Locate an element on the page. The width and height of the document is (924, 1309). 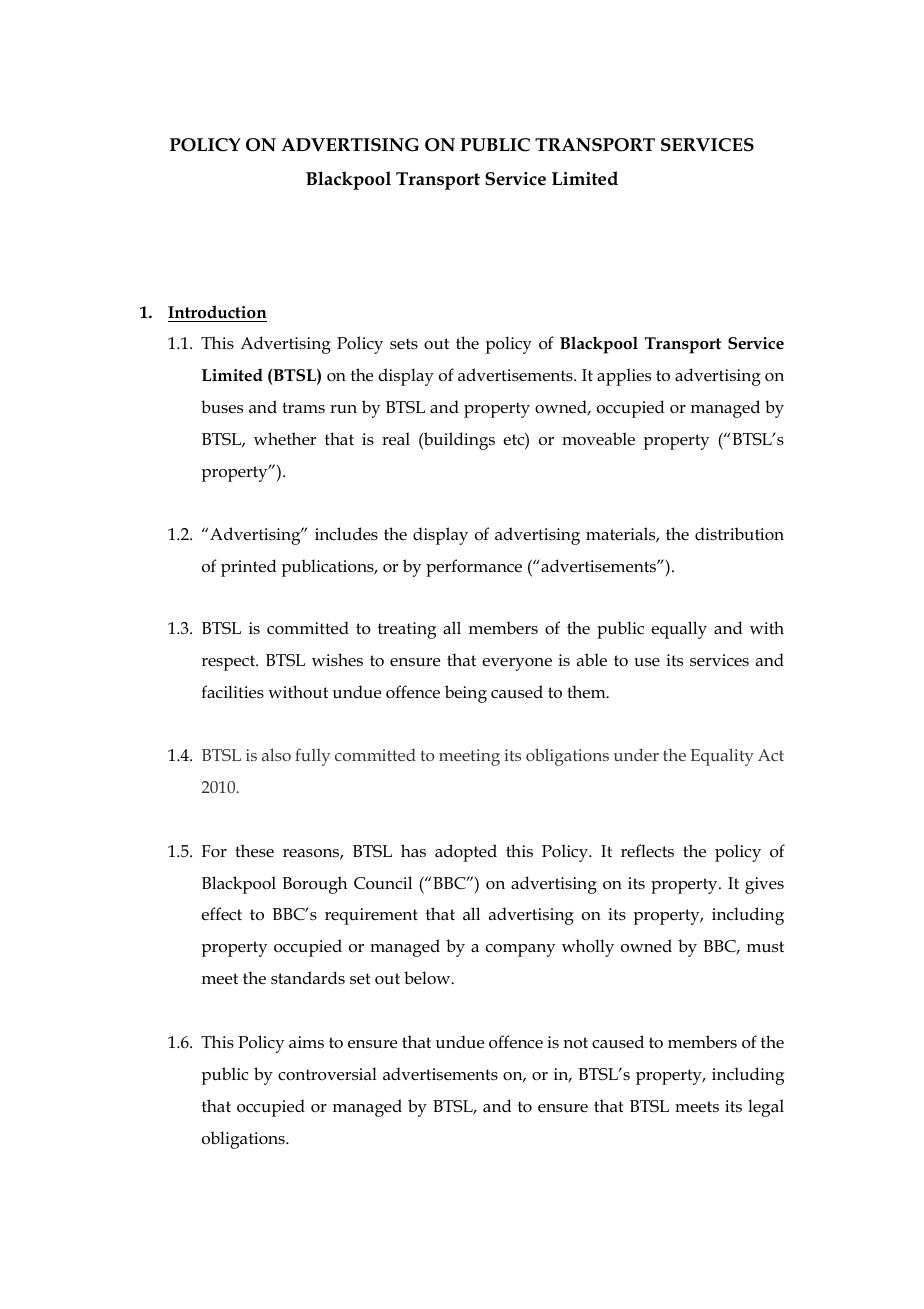
reflects is located at coordinates (647, 851).
